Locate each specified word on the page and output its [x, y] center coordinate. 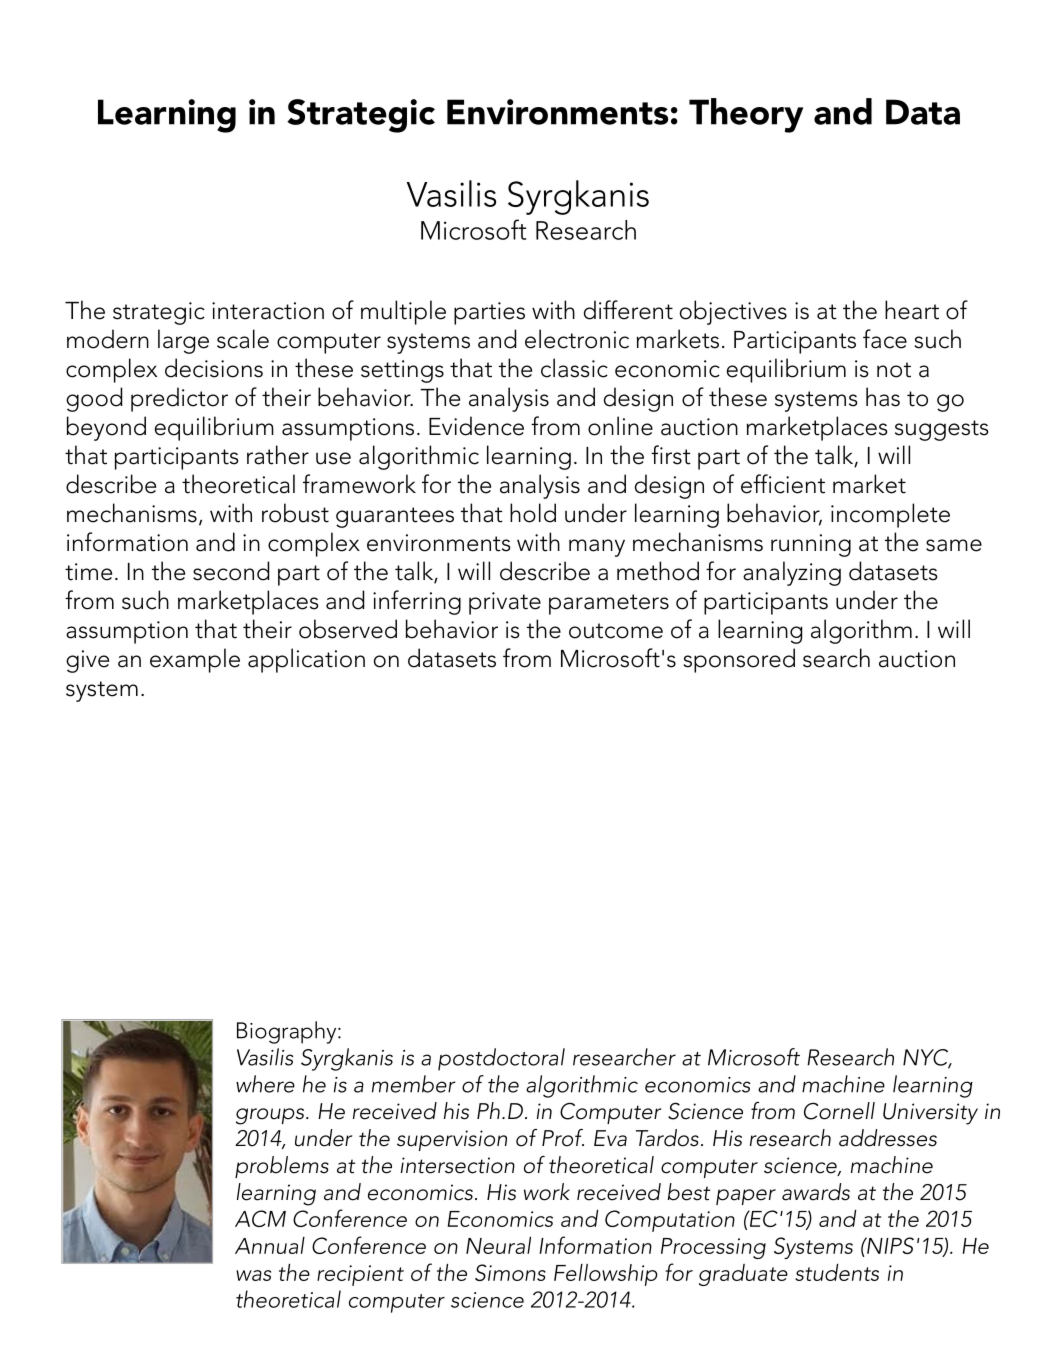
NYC [927, 1058]
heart [912, 310]
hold [533, 513]
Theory [746, 115]
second [231, 571]
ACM [260, 1218]
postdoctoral [501, 1059]
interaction [268, 311]
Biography [288, 1032]
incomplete [890, 515]
